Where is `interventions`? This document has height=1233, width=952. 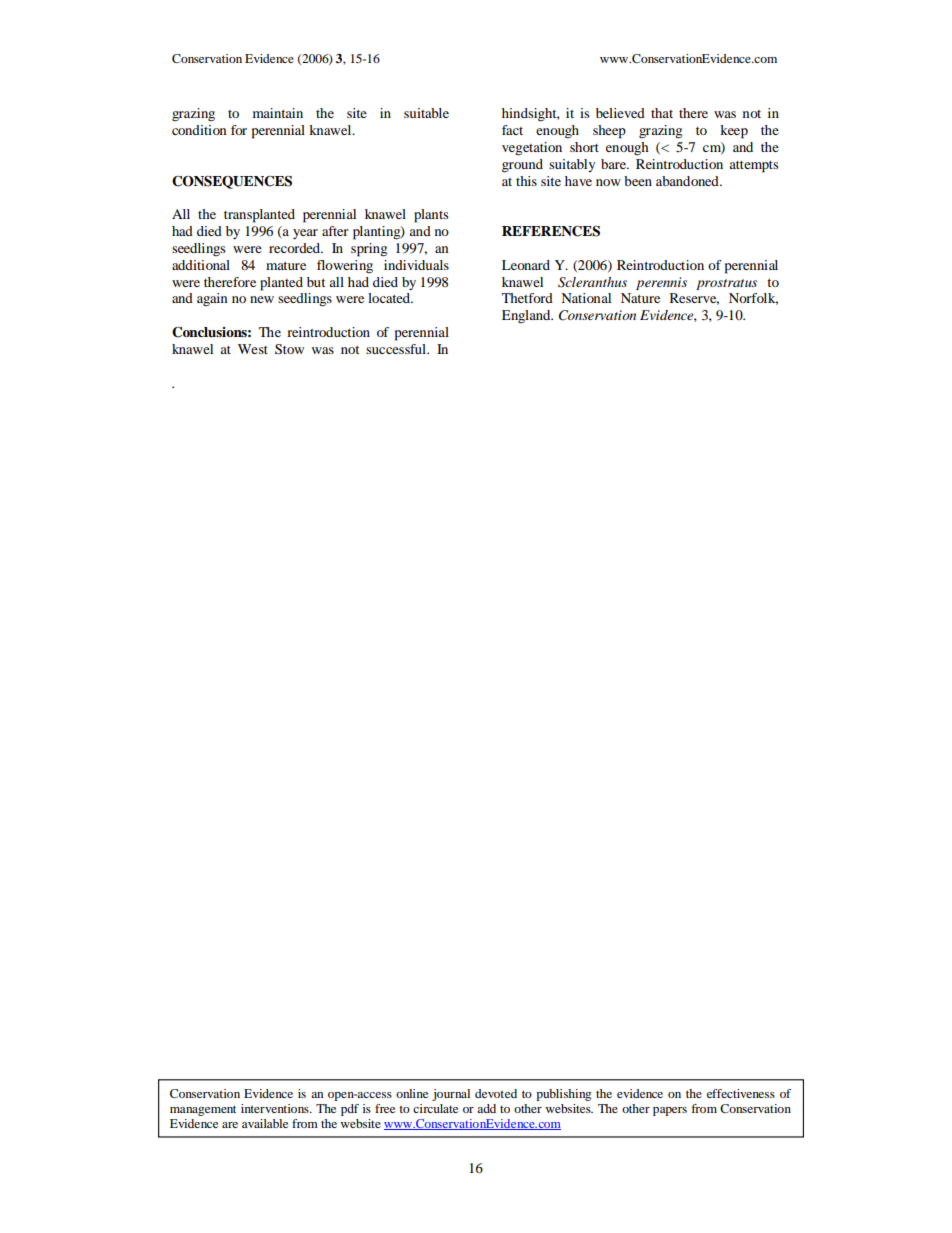 interventions is located at coordinates (276, 1108).
